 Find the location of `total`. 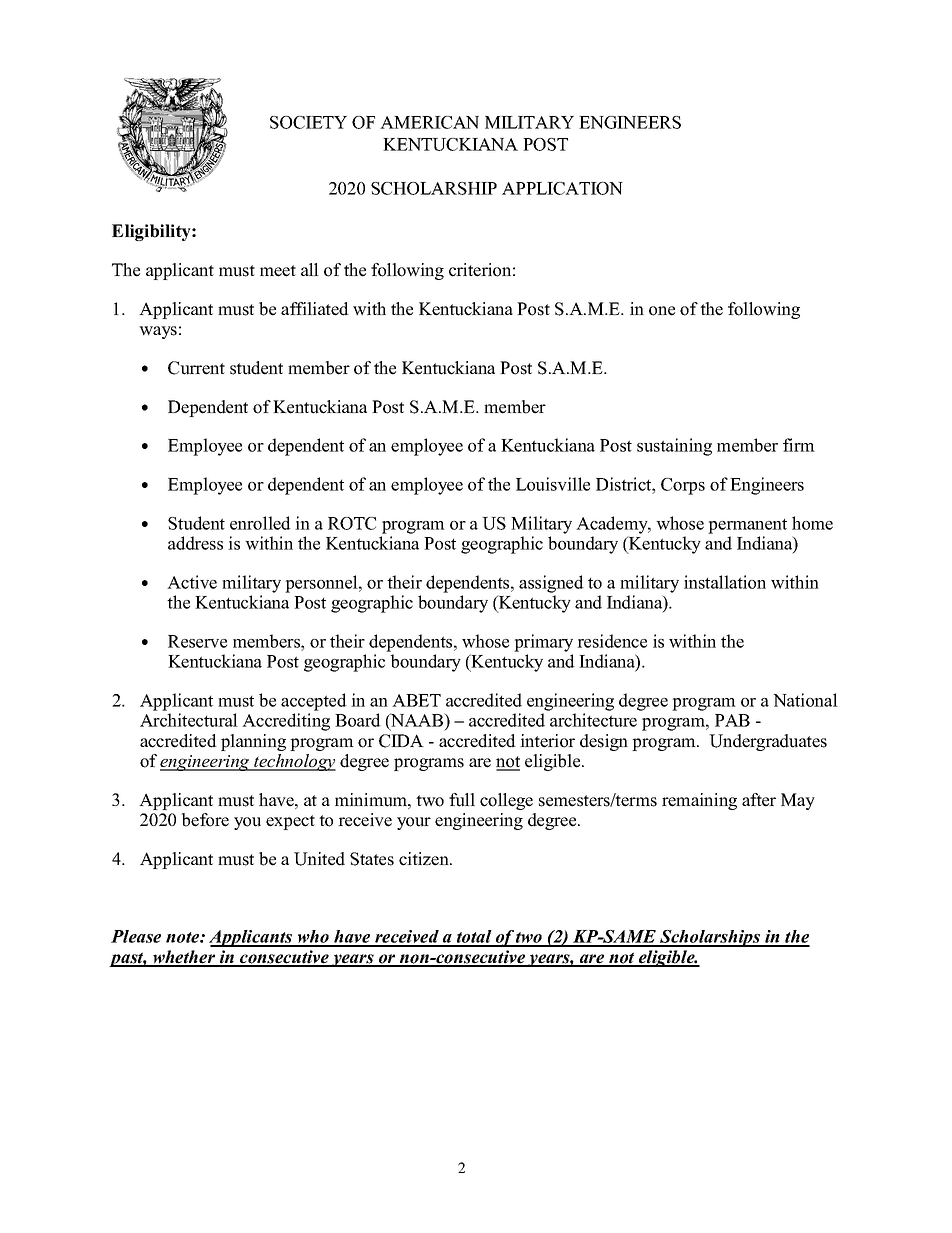

total is located at coordinates (474, 938).
